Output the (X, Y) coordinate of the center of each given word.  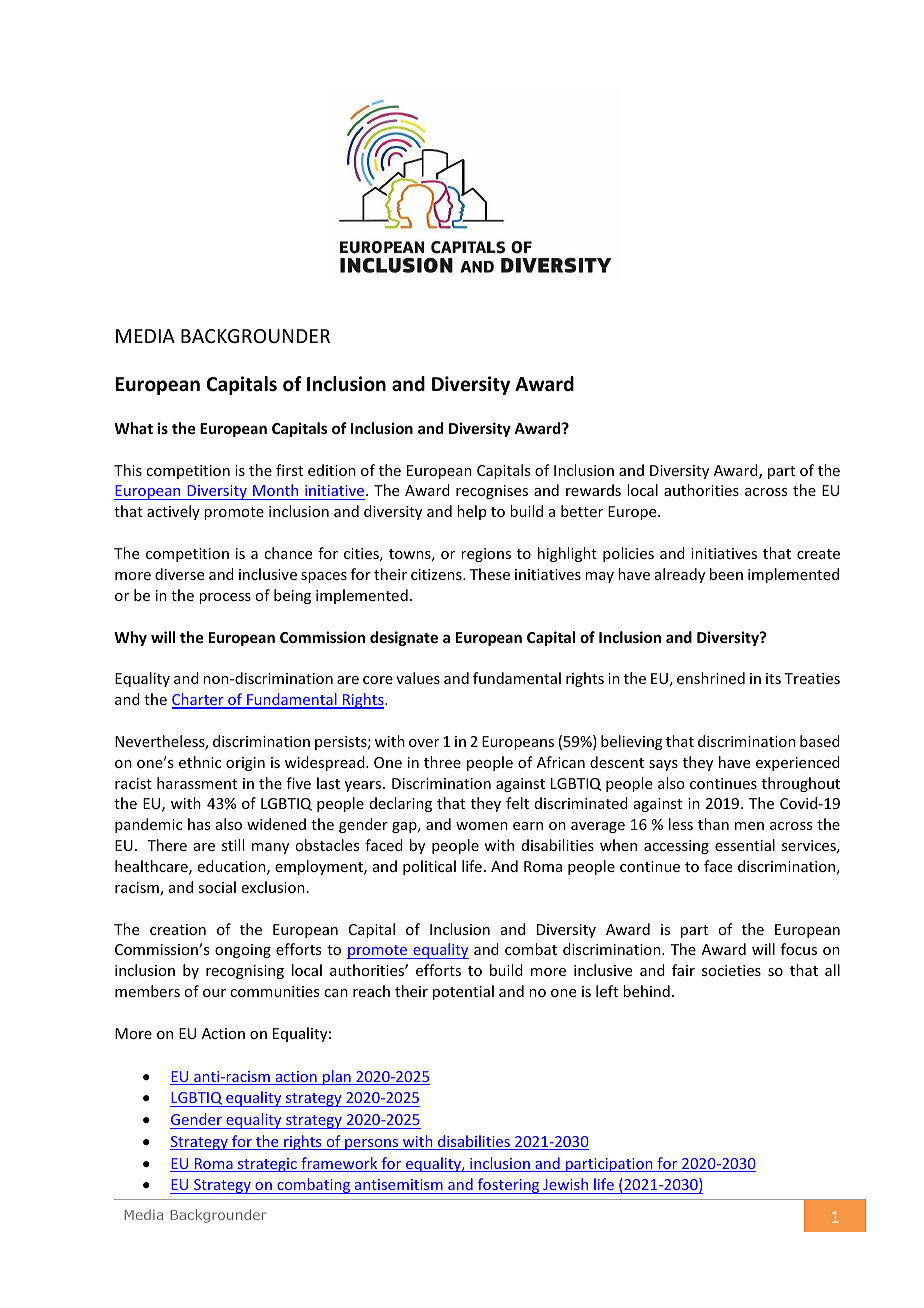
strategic (267, 1165)
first (289, 470)
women (482, 826)
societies (731, 970)
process (225, 598)
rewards (593, 490)
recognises (492, 492)
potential (463, 992)
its (773, 678)
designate (404, 638)
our (214, 993)
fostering (508, 1186)
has (199, 824)
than (713, 824)
